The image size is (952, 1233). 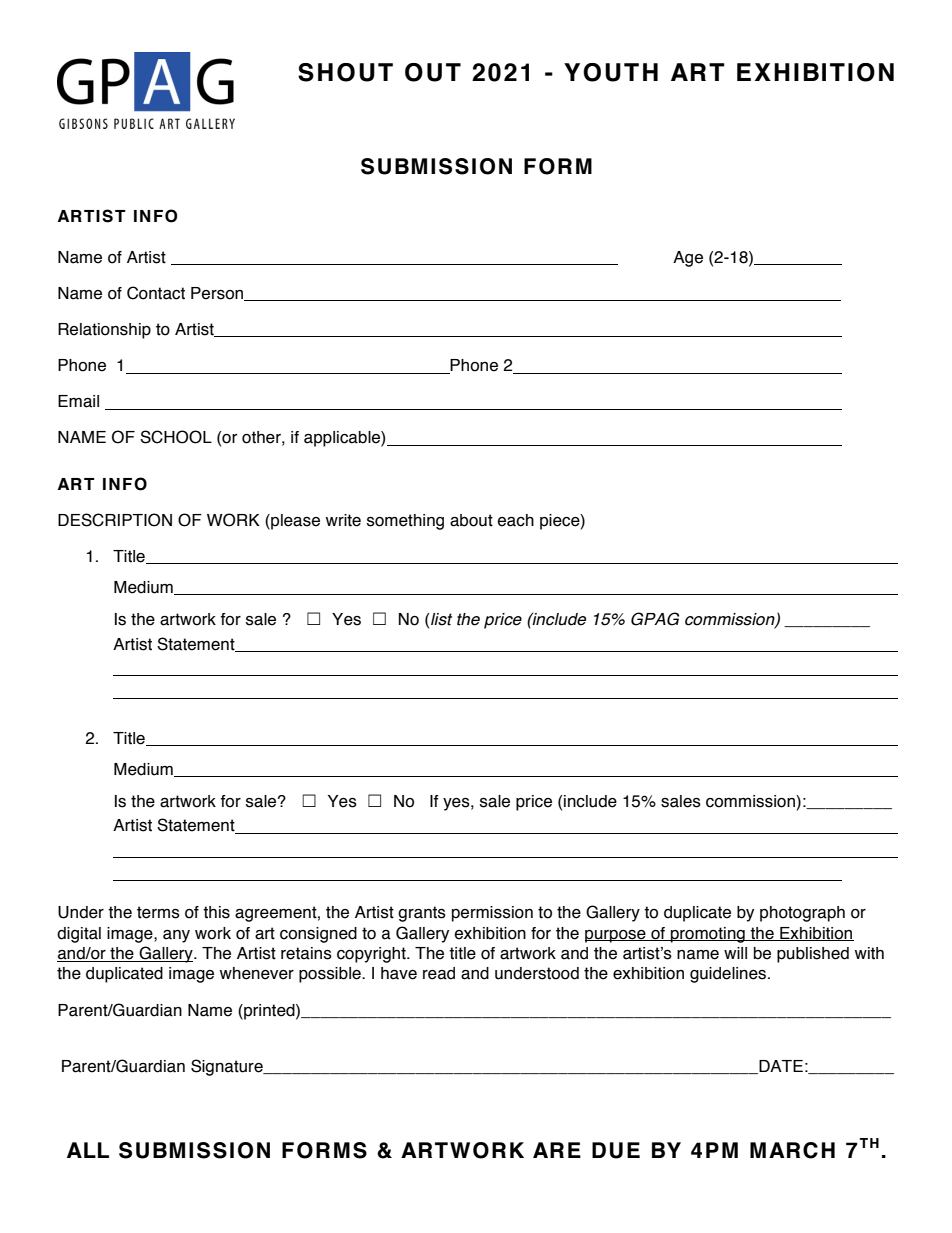 What do you see at coordinates (802, 914) in the page?
I see `photograph` at bounding box center [802, 914].
